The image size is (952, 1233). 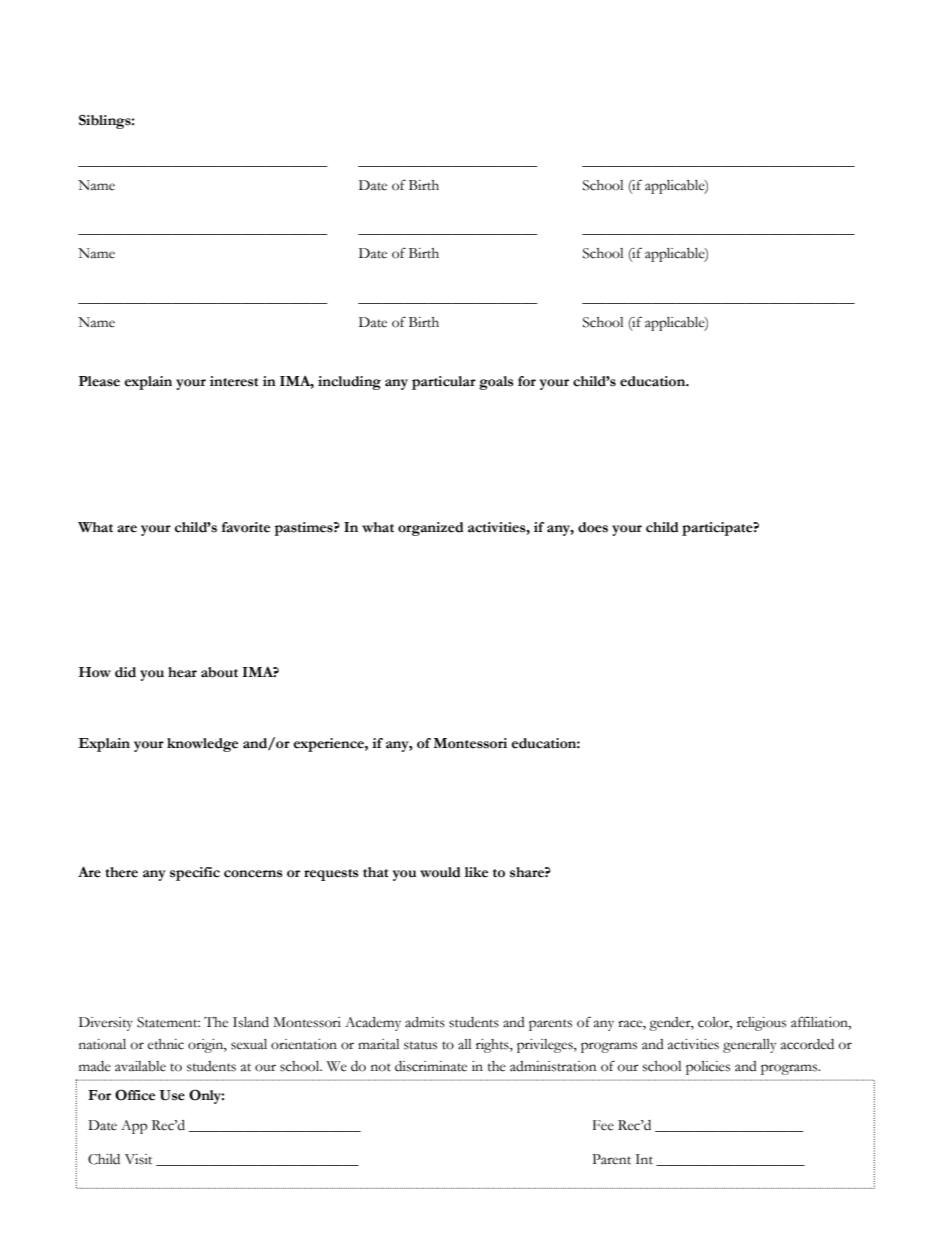 I want to click on hear, so click(x=182, y=672).
